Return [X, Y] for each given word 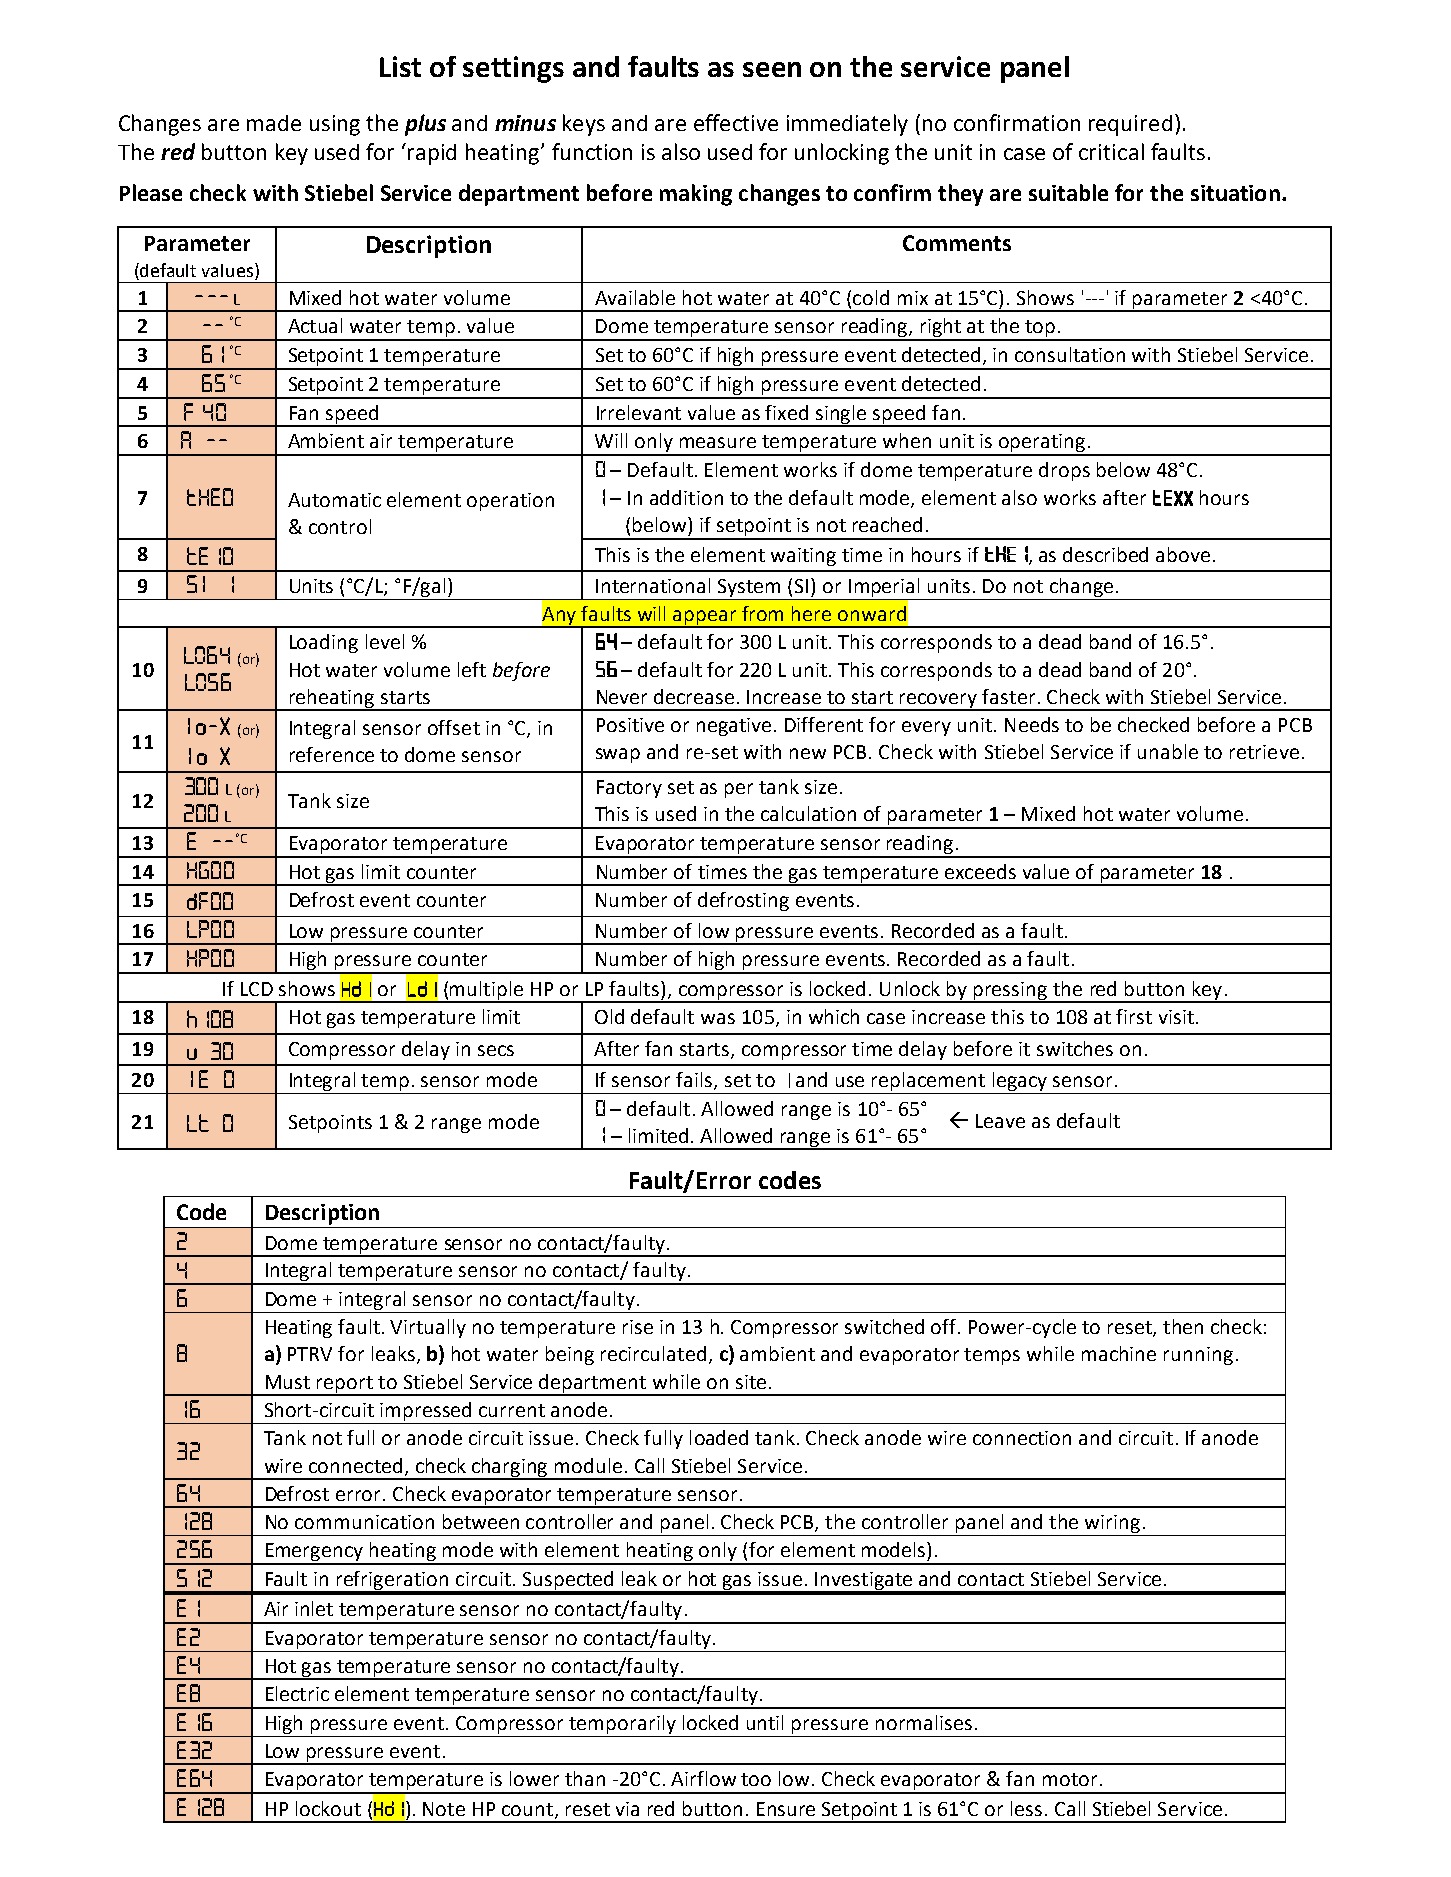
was [718, 1018]
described [1105, 554]
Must [288, 1382]
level [385, 641]
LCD [257, 989]
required [1130, 125]
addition [686, 497]
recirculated [653, 1353]
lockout [328, 1808]
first [1134, 1016]
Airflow [703, 1778]
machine [1119, 1353]
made [274, 123]
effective [736, 122]
